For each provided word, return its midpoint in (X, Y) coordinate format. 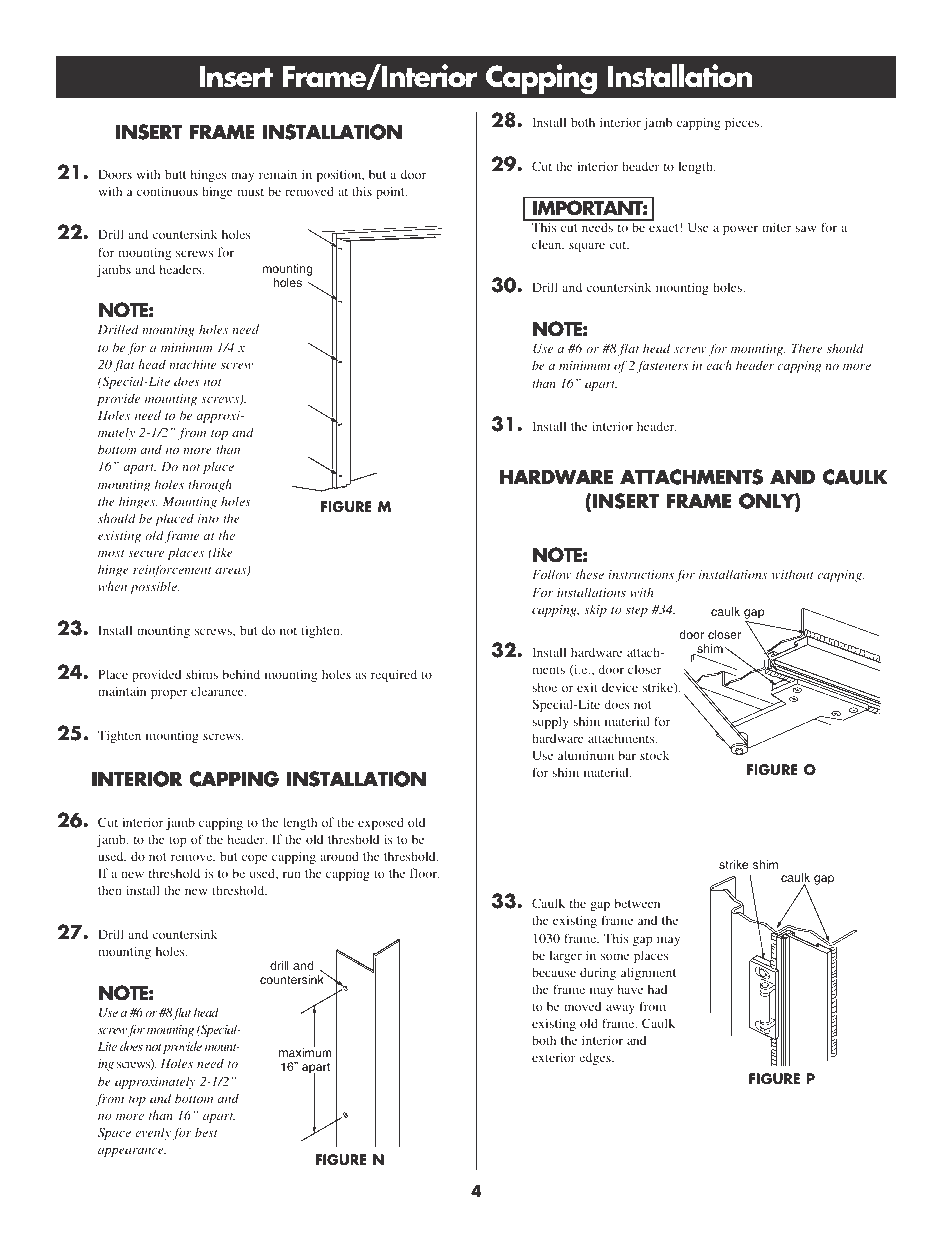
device (620, 687)
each (719, 365)
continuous (167, 191)
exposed (381, 823)
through (210, 485)
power (740, 230)
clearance (218, 691)
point (391, 192)
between (637, 903)
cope (255, 859)
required (394, 675)
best (206, 1132)
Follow (552, 574)
